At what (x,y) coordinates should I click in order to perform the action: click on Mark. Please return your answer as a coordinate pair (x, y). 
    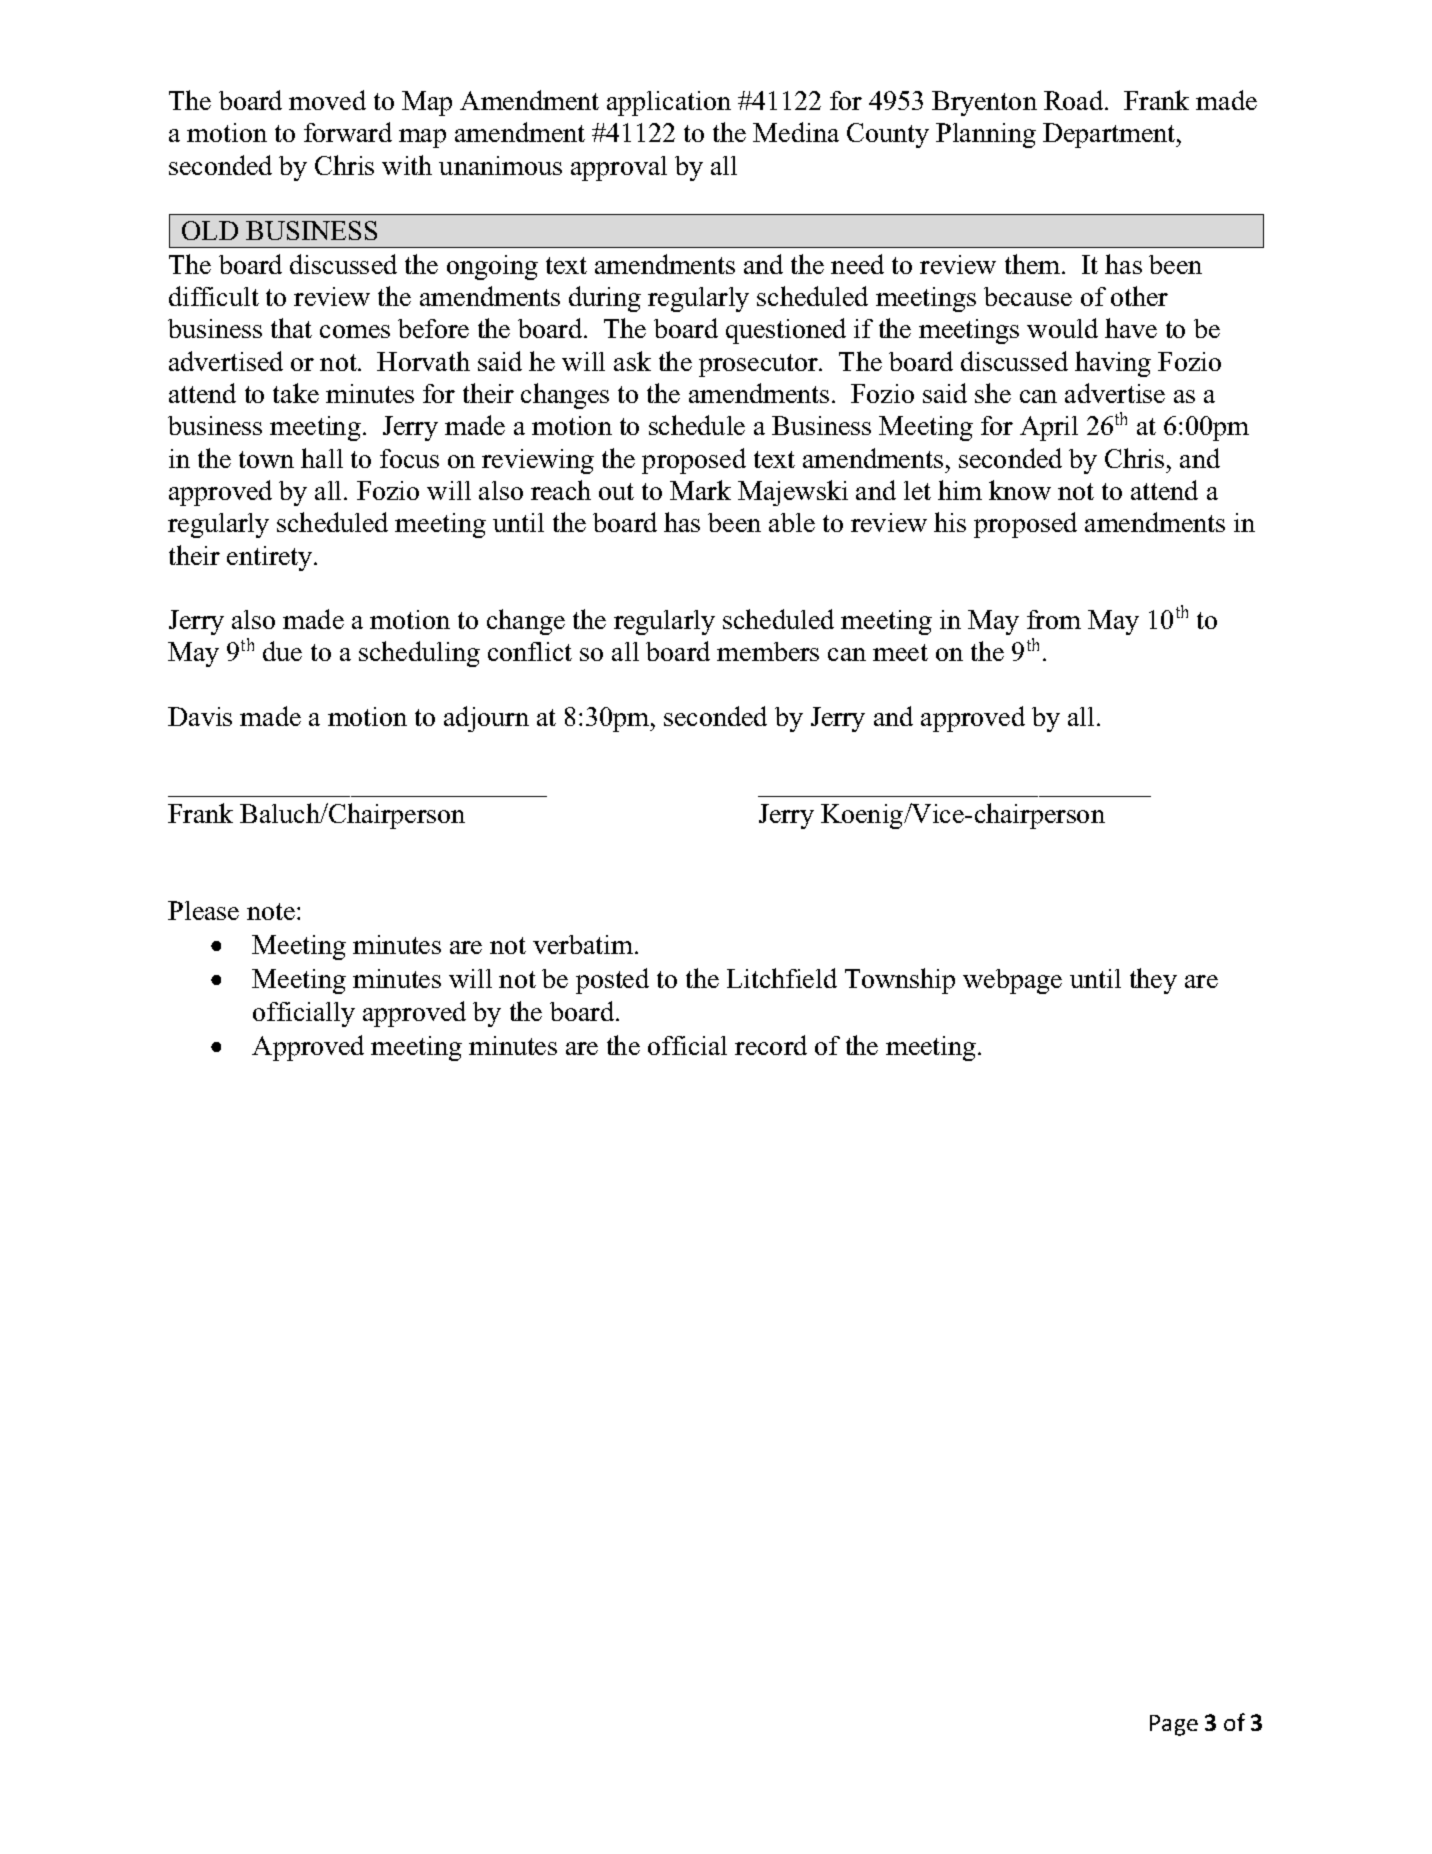
    Looking at the image, I should click on (700, 490).
